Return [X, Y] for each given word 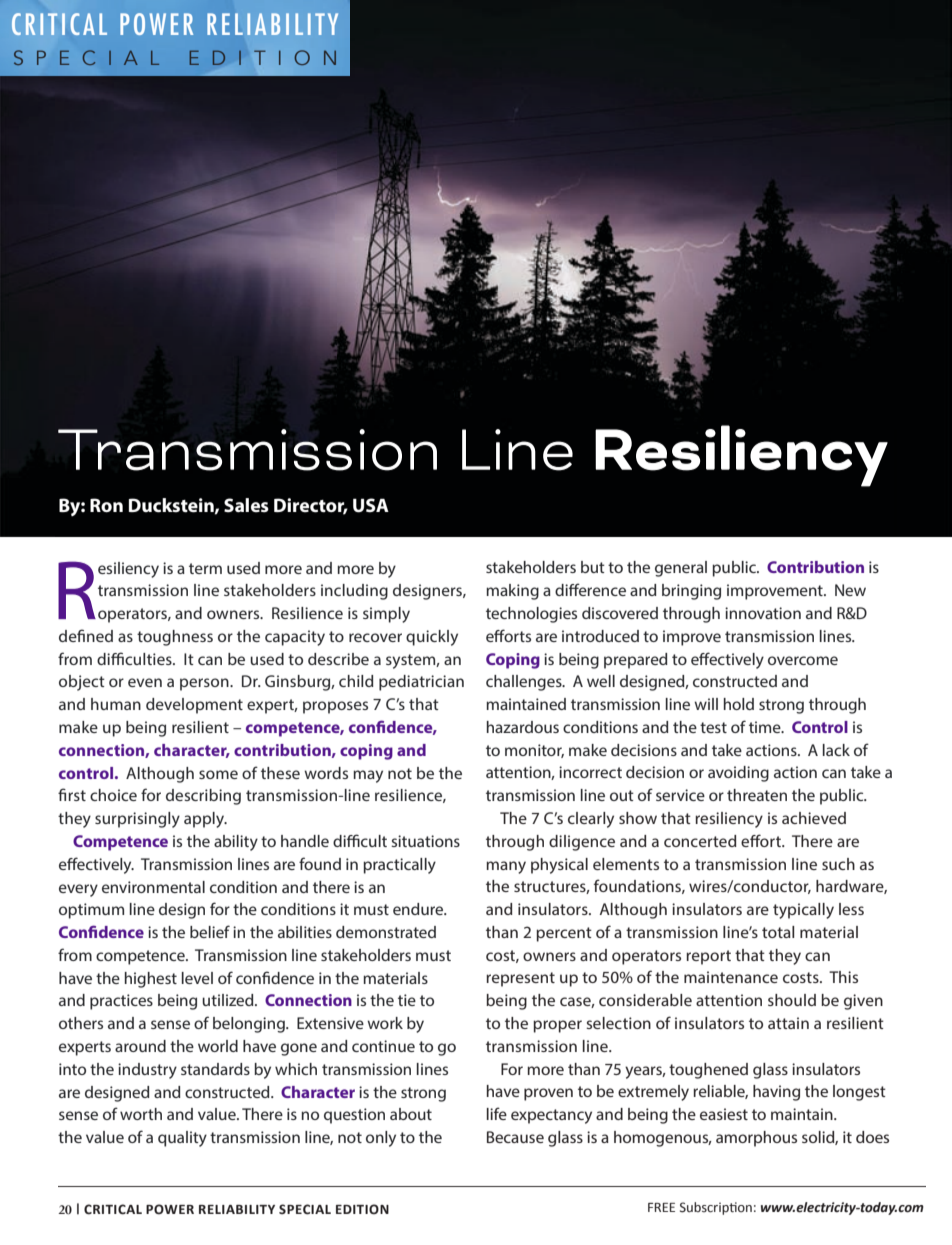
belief [210, 931]
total [778, 932]
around [140, 1046]
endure [419, 909]
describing [203, 797]
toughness [175, 638]
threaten [757, 795]
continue [383, 1046]
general [681, 569]
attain [788, 1023]
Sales [246, 505]
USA [371, 505]
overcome [803, 660]
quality [182, 1139]
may [368, 776]
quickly [432, 638]
